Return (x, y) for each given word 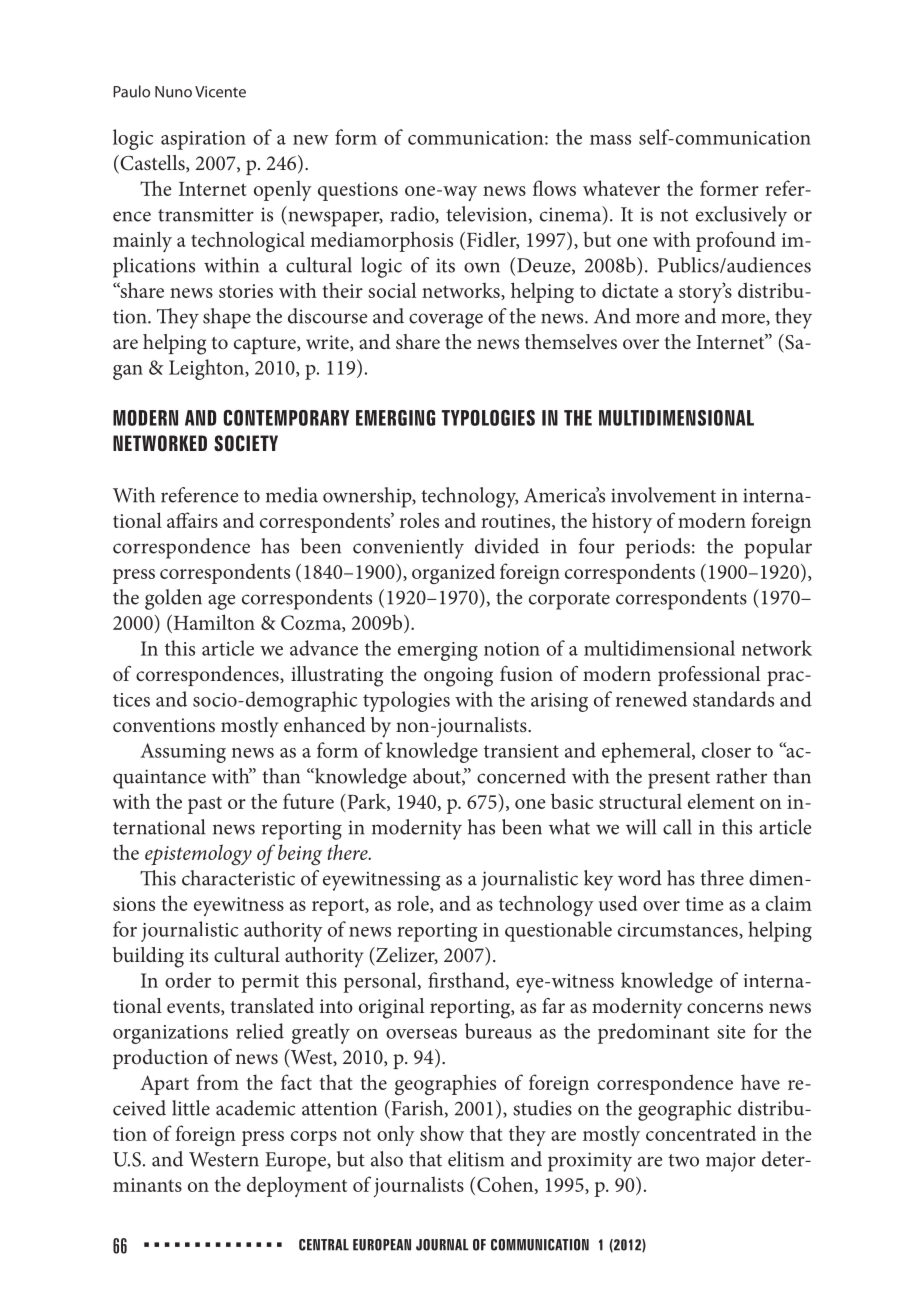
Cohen (506, 1185)
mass (610, 140)
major (731, 1162)
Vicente (220, 92)
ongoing (458, 677)
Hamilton (213, 623)
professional (709, 676)
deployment (297, 1186)
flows (554, 188)
